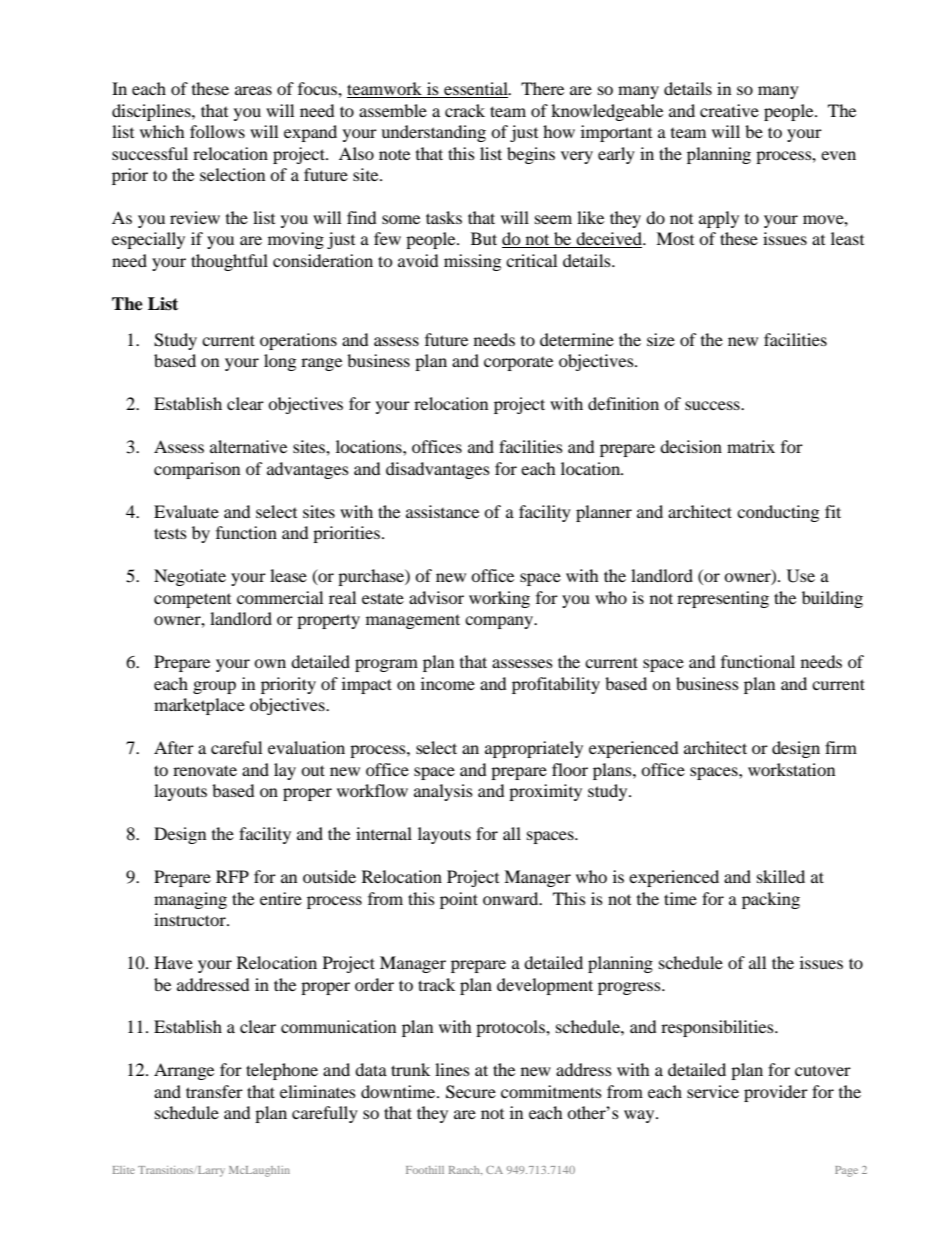 The height and width of the document is (1233, 952). What do you see at coordinates (192, 600) in the document?
I see `competent` at bounding box center [192, 600].
